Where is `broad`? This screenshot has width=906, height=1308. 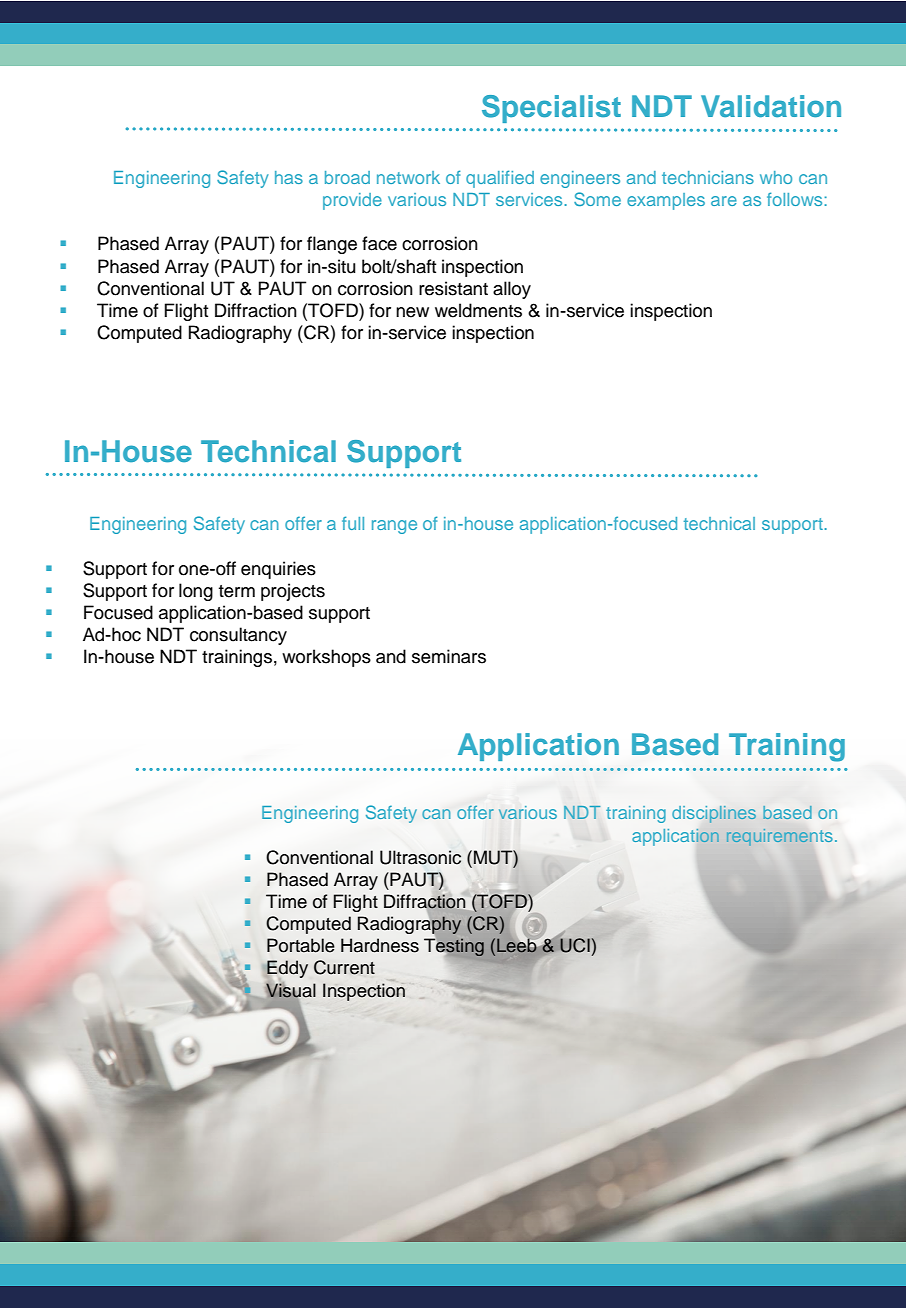
broad is located at coordinates (347, 177).
